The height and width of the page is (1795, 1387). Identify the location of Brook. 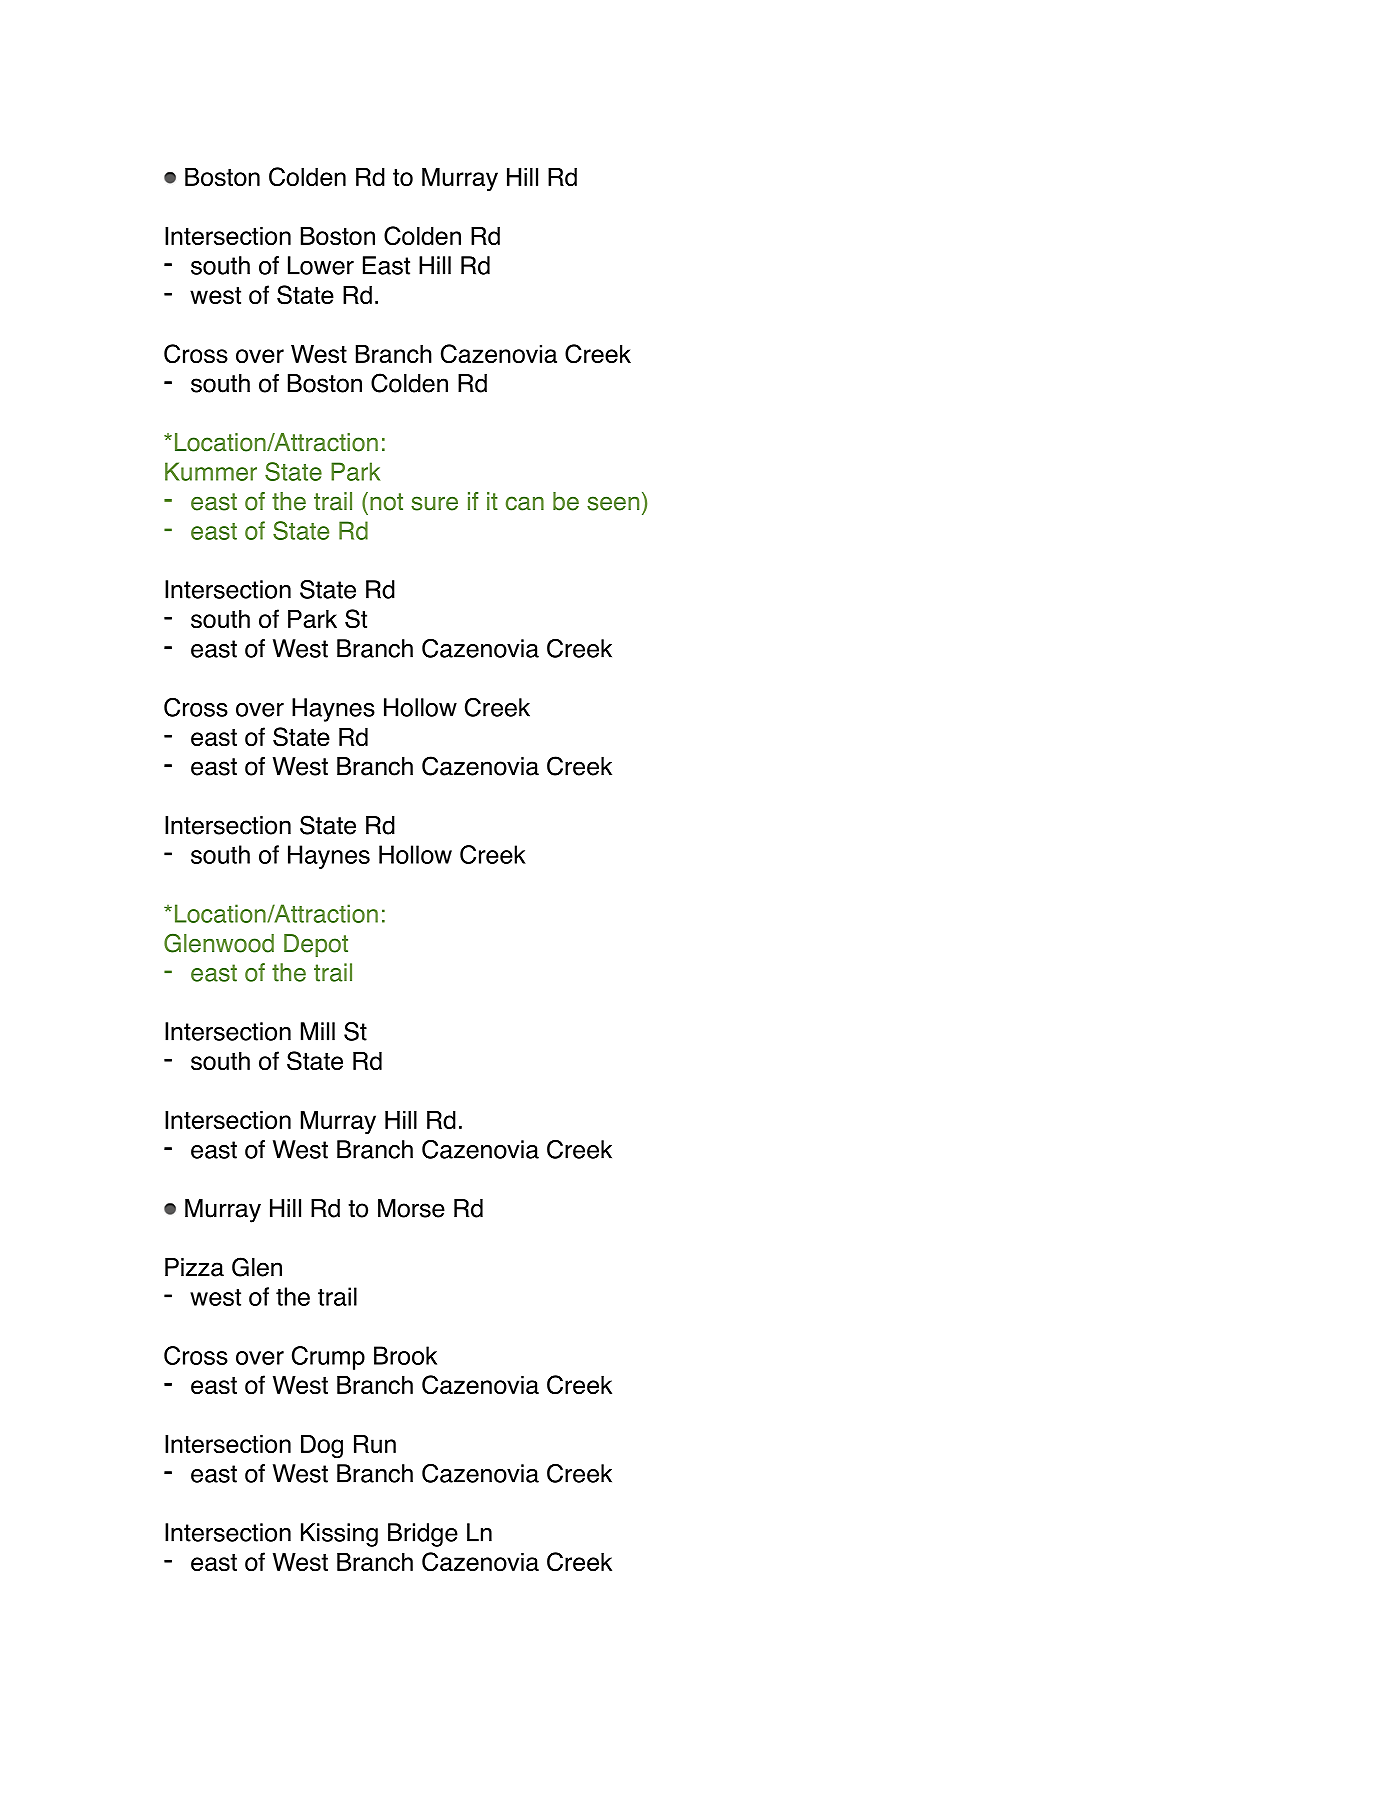
(405, 1355).
